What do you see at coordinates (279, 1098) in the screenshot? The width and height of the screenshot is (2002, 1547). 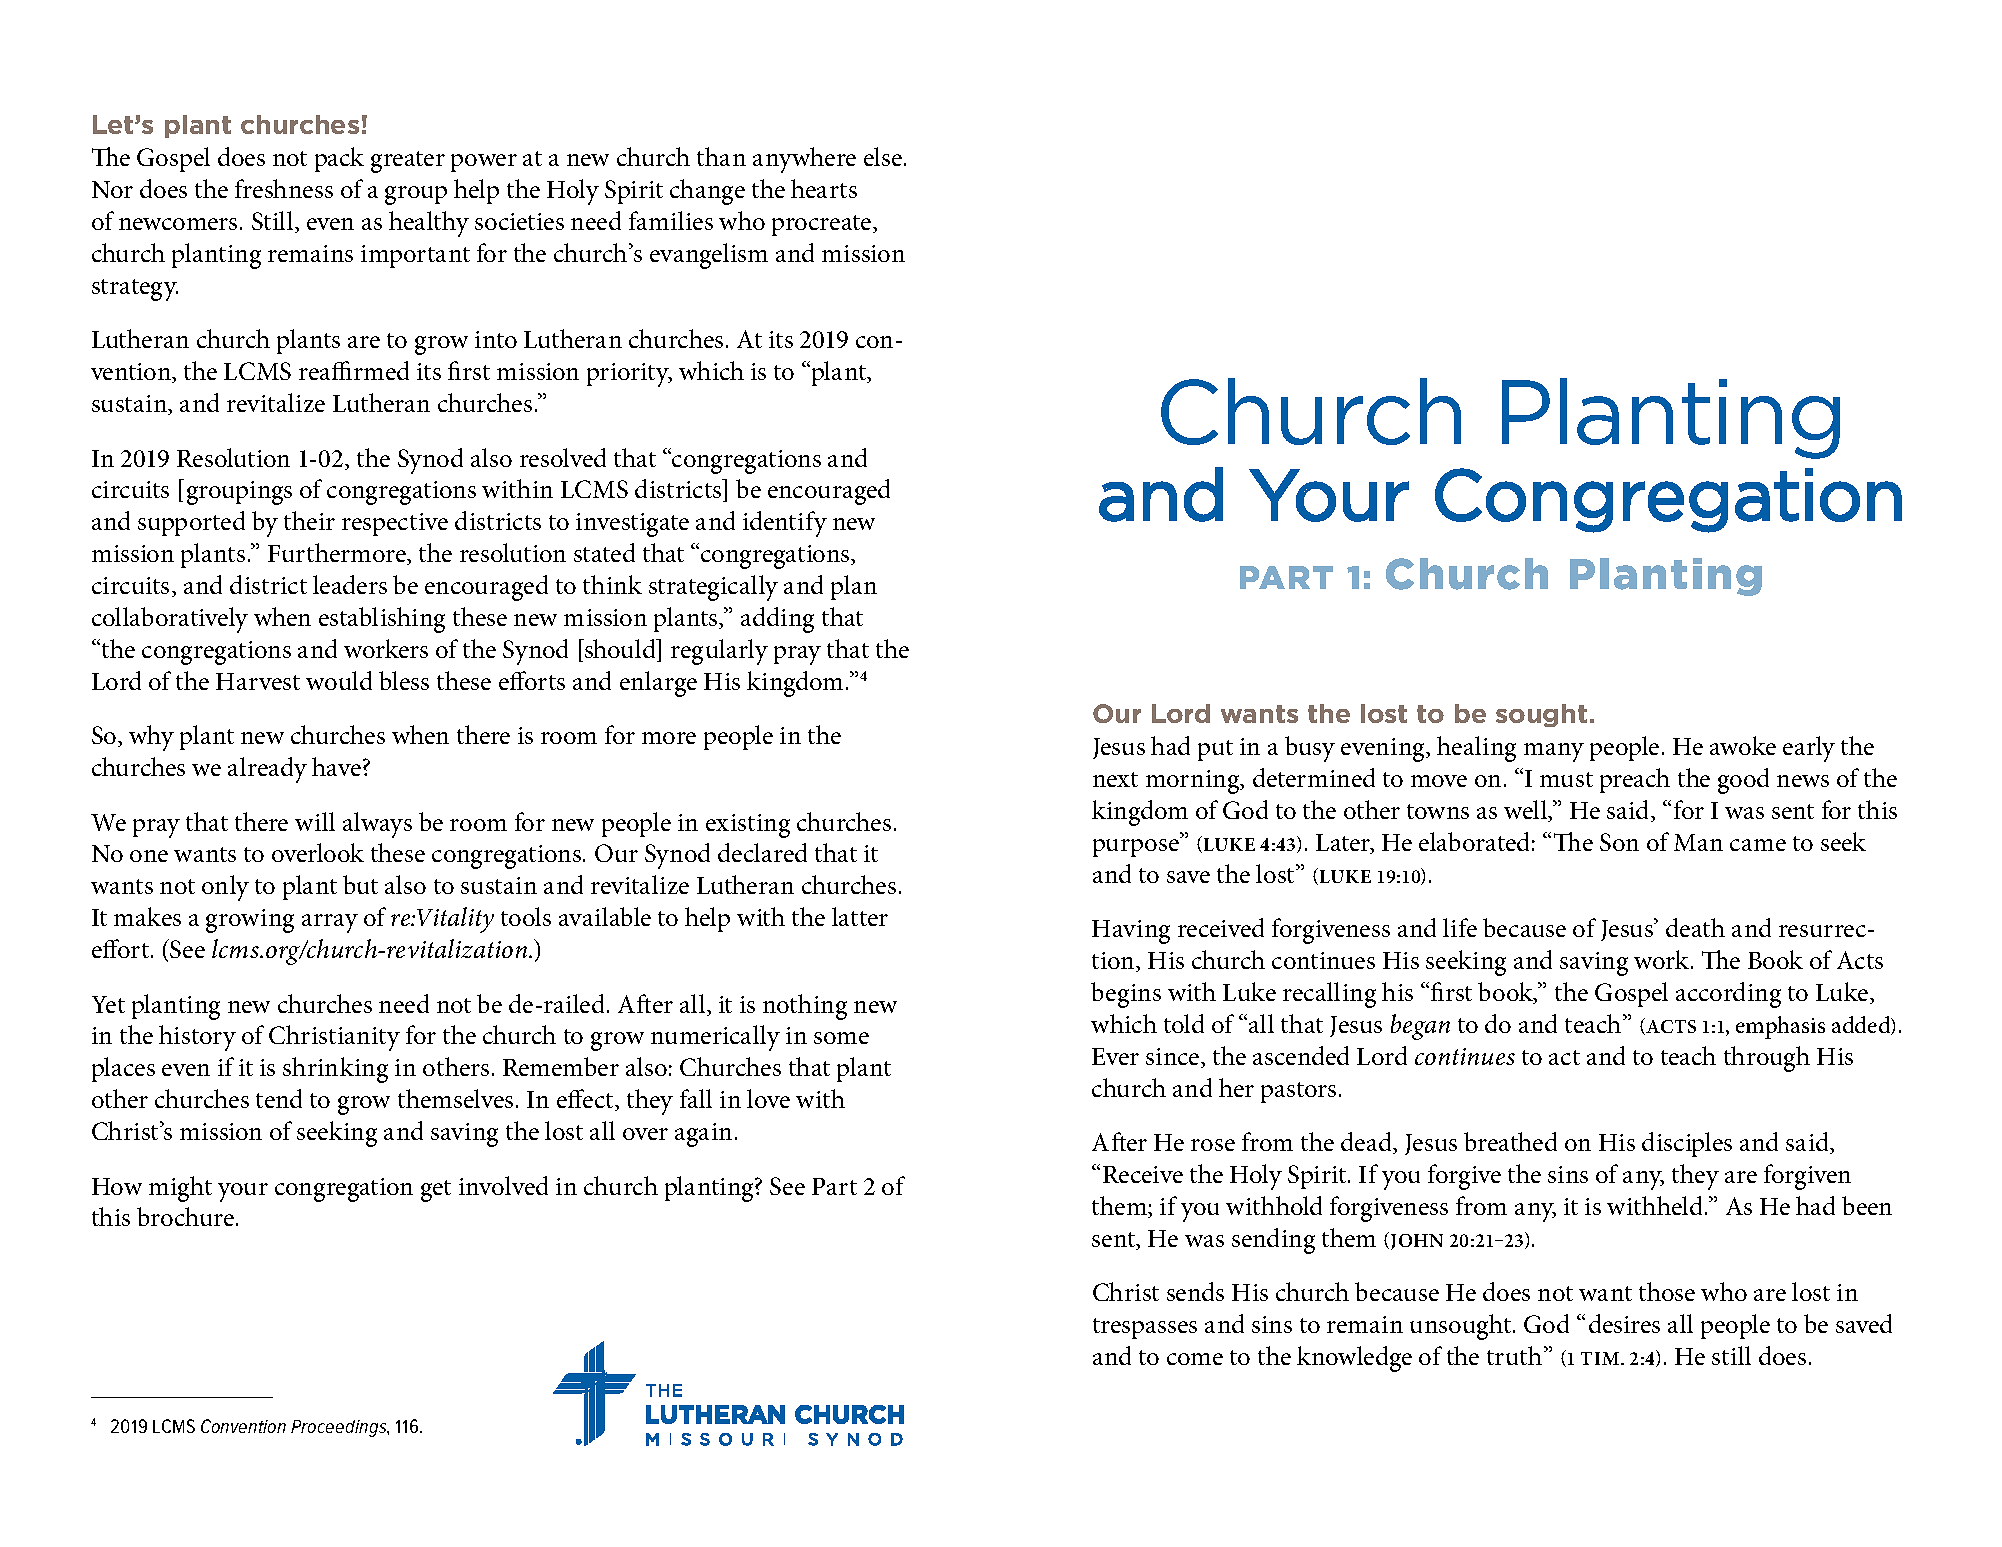 I see `tend` at bounding box center [279, 1098].
